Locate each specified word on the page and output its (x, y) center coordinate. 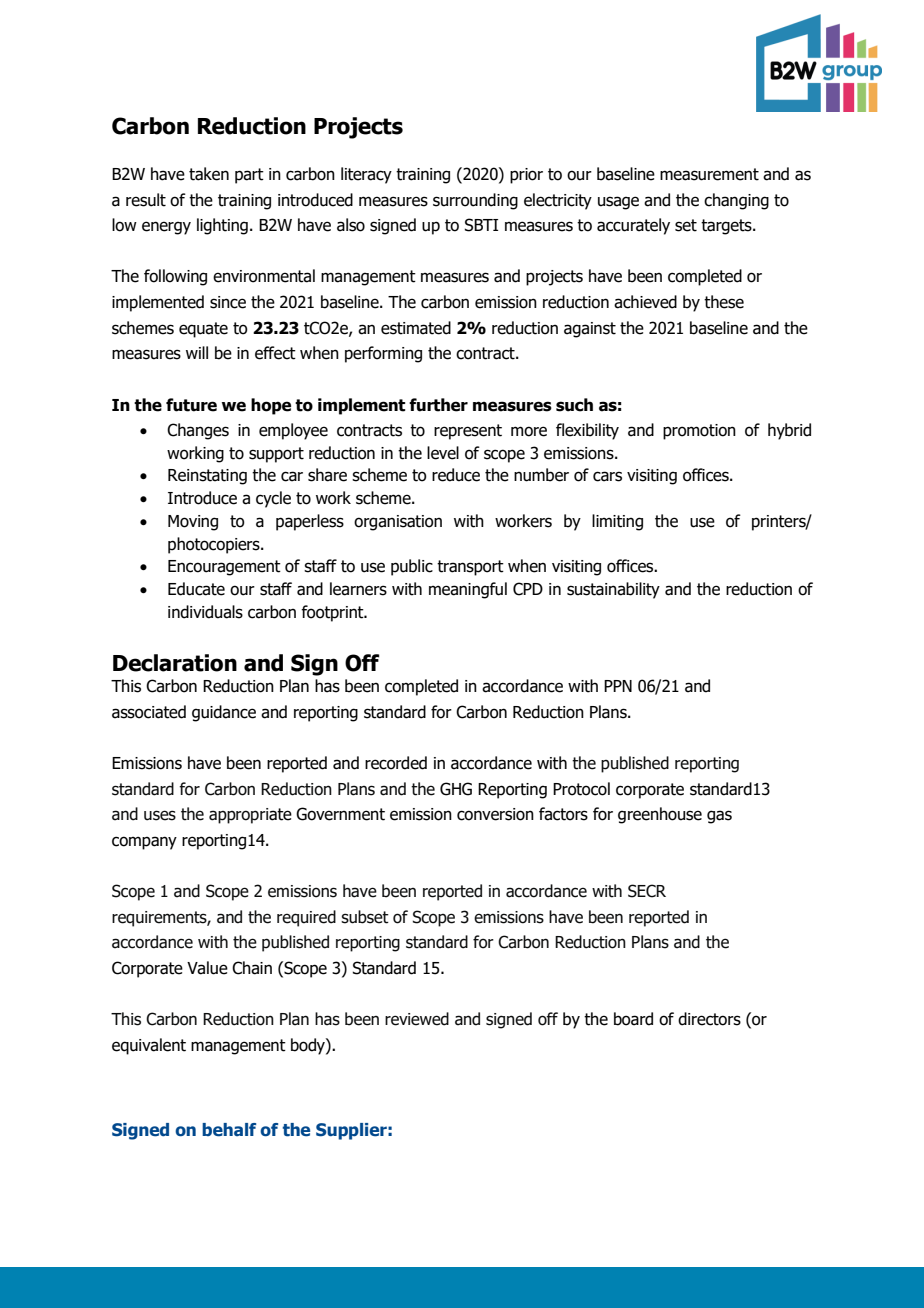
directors (709, 1019)
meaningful (468, 590)
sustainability (613, 590)
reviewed (417, 1019)
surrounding (475, 201)
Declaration (175, 663)
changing (736, 201)
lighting (222, 226)
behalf (229, 1130)
